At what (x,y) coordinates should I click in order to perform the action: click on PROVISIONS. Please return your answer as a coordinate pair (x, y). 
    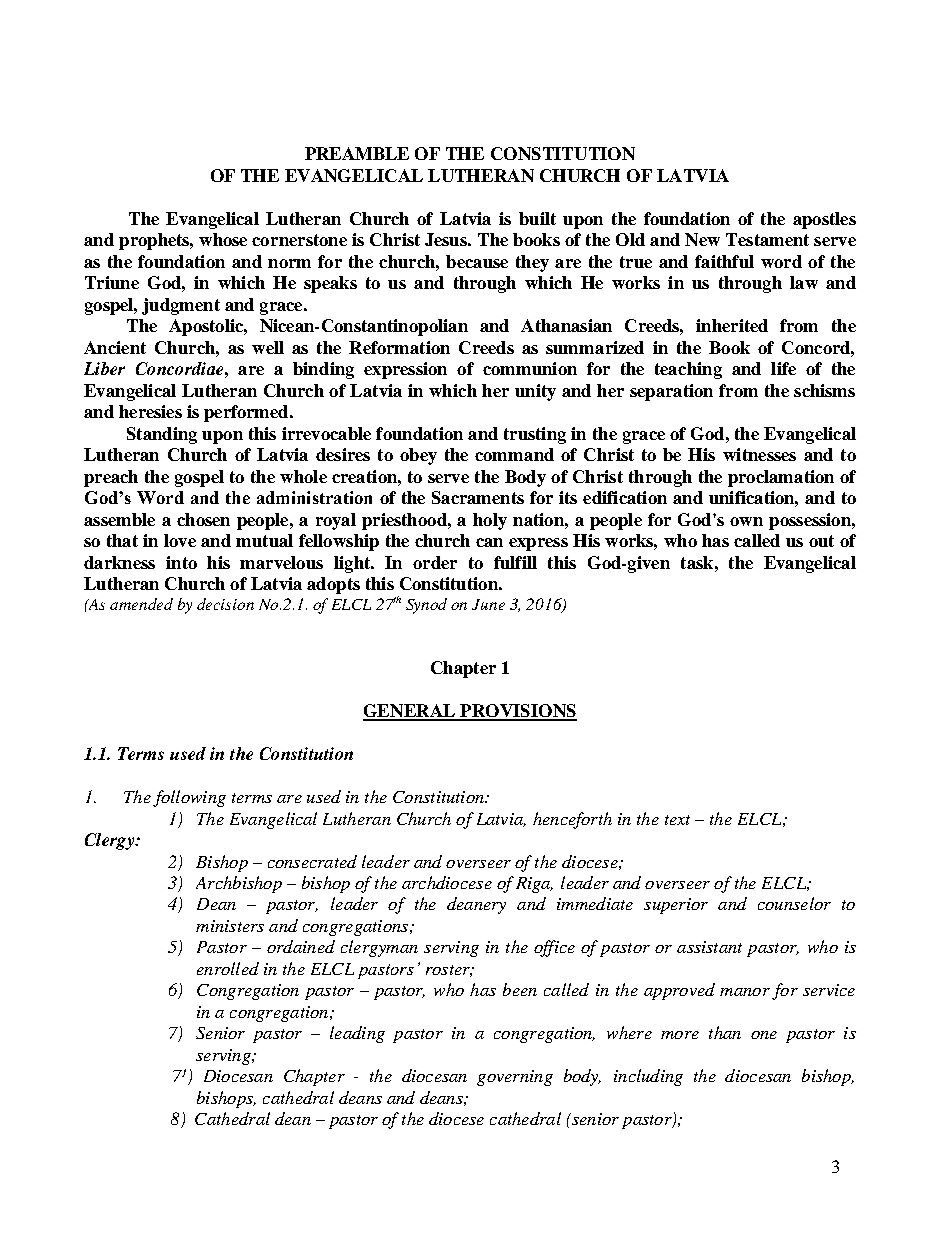
    Looking at the image, I should click on (517, 712).
